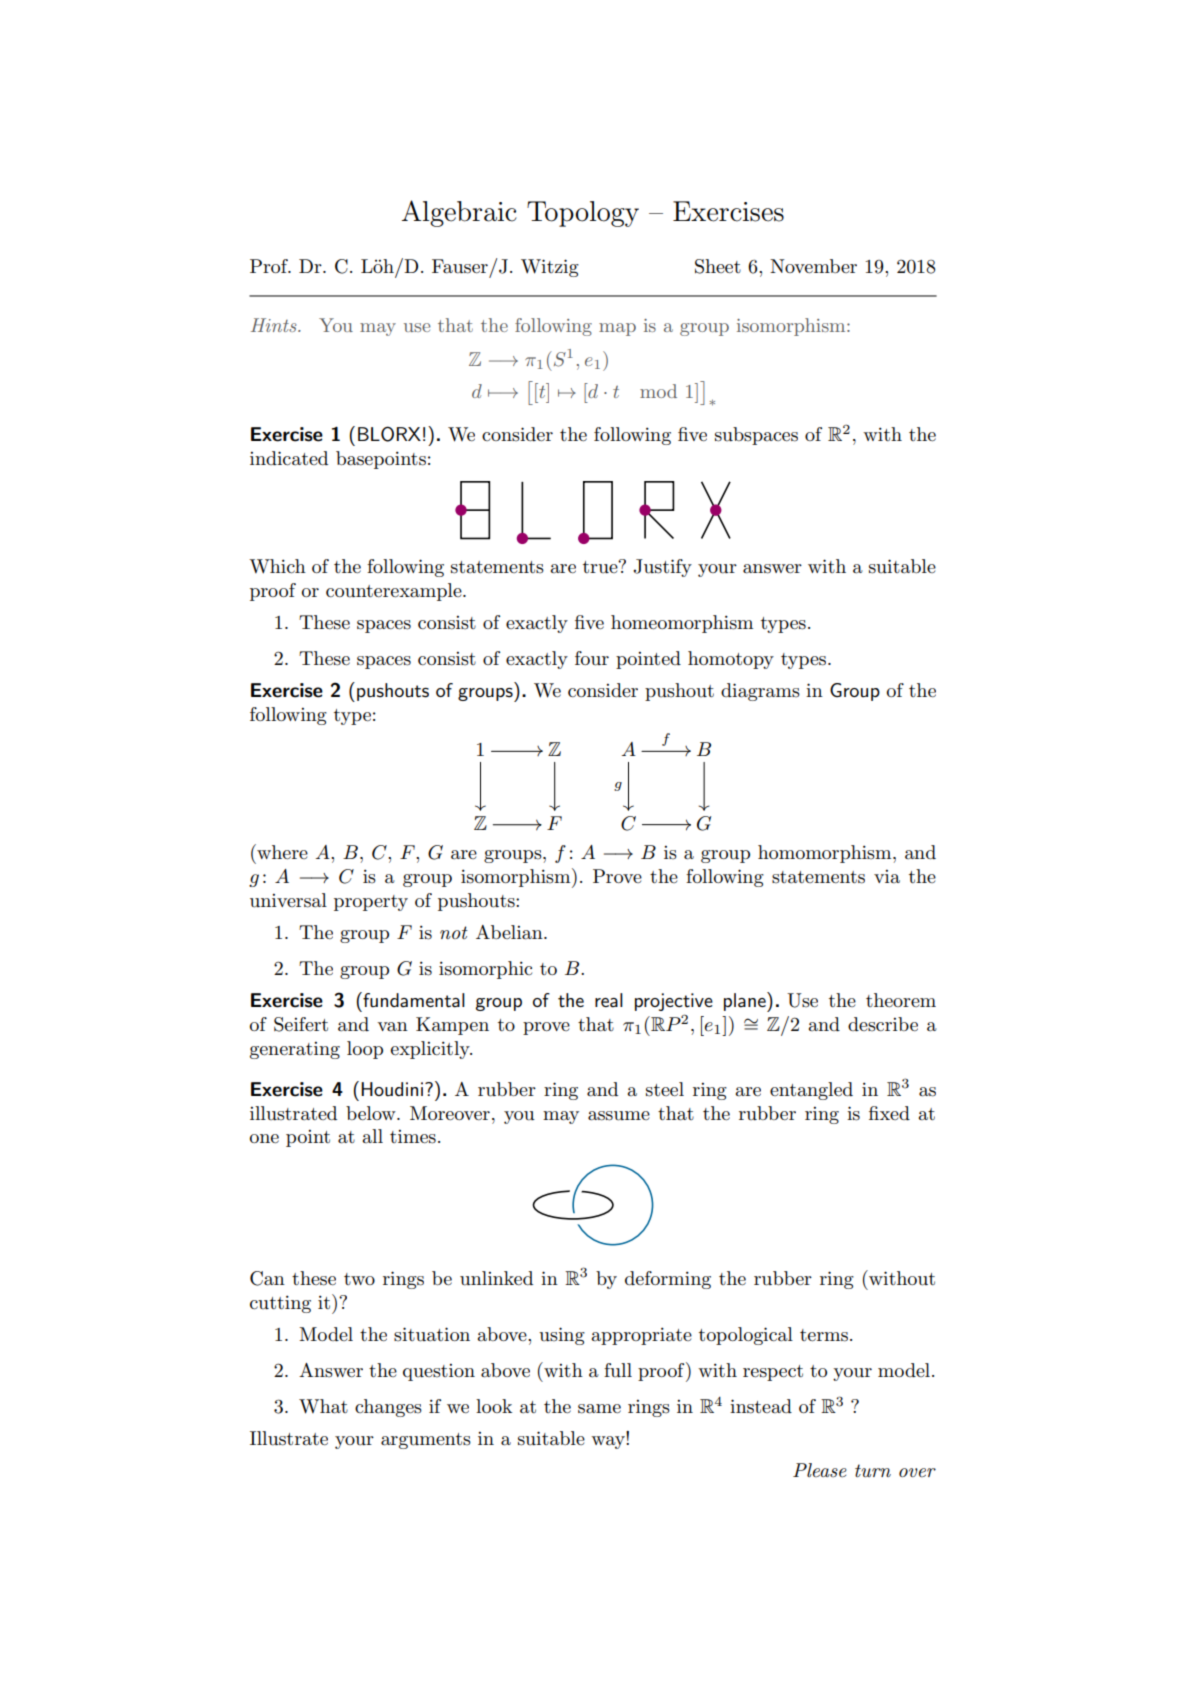  I want to click on assume, so click(619, 1116).
